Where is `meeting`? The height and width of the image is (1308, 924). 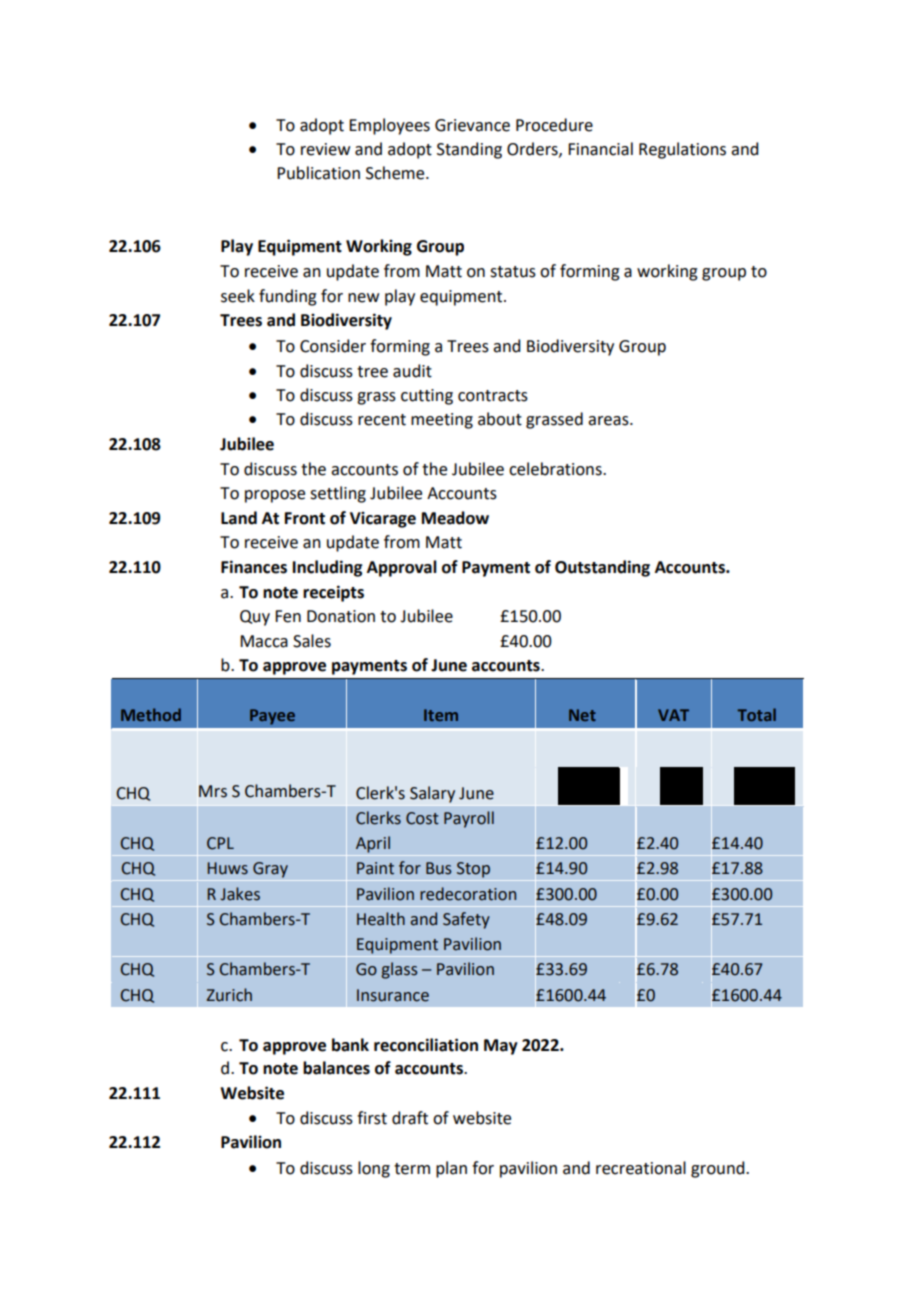
meeting is located at coordinates (442, 421).
